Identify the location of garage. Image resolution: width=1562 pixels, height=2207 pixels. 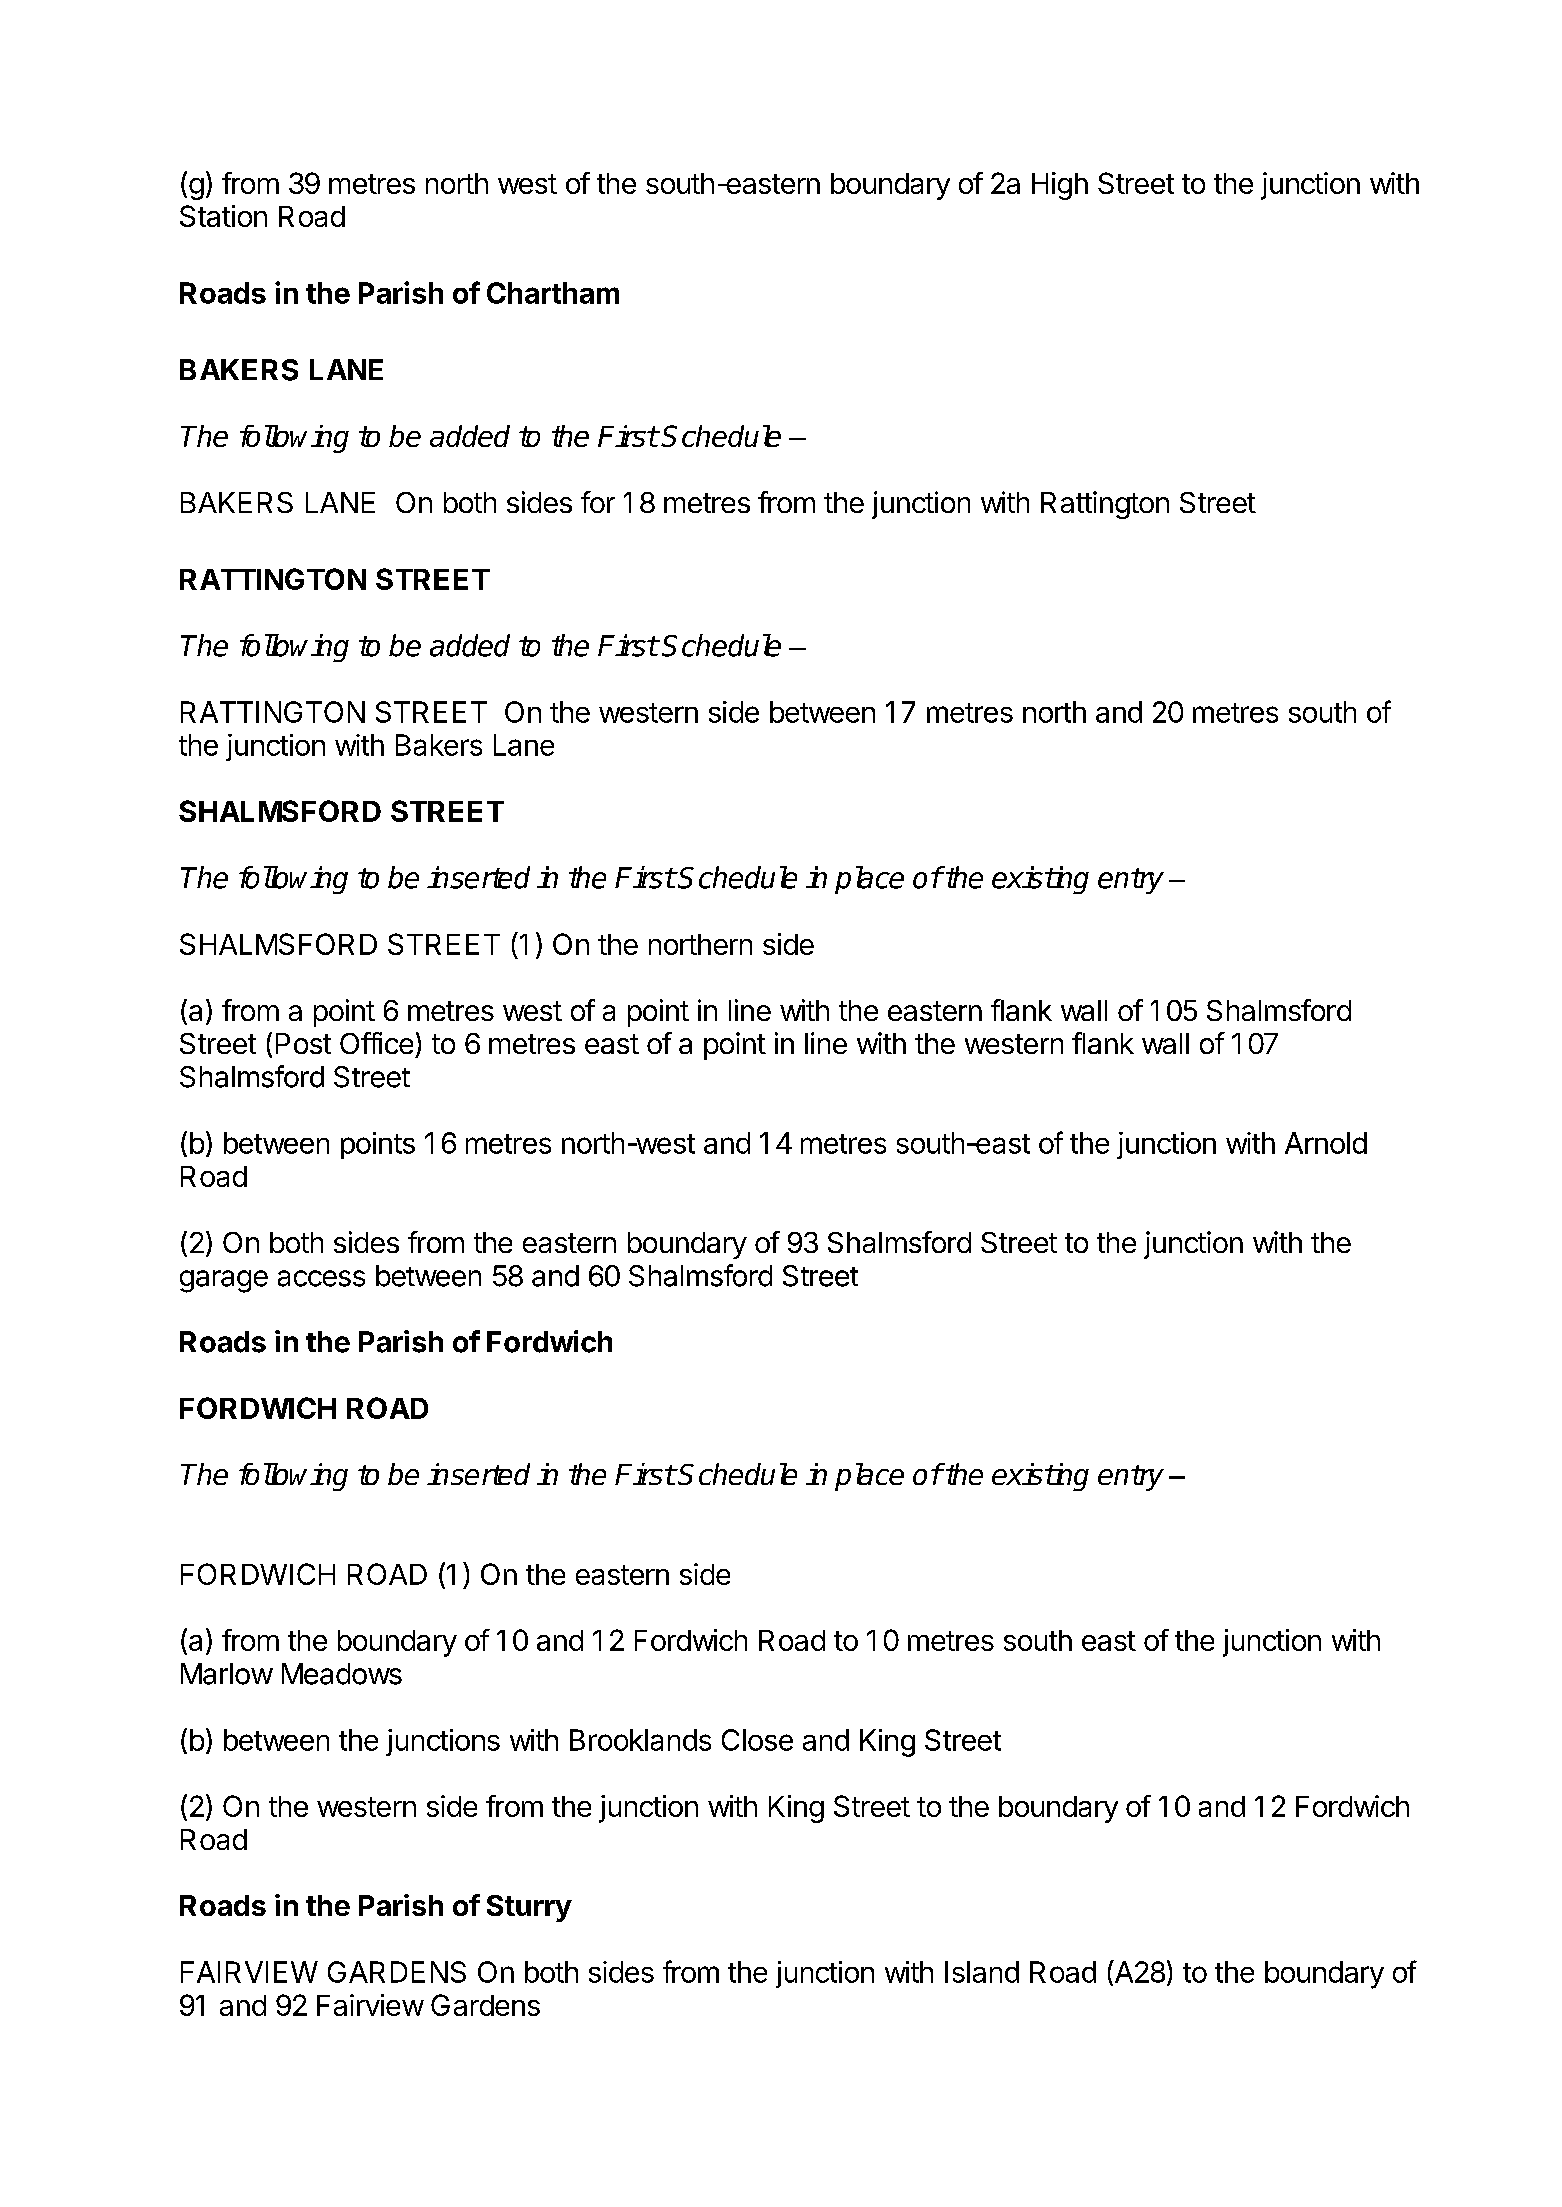
(224, 1281).
